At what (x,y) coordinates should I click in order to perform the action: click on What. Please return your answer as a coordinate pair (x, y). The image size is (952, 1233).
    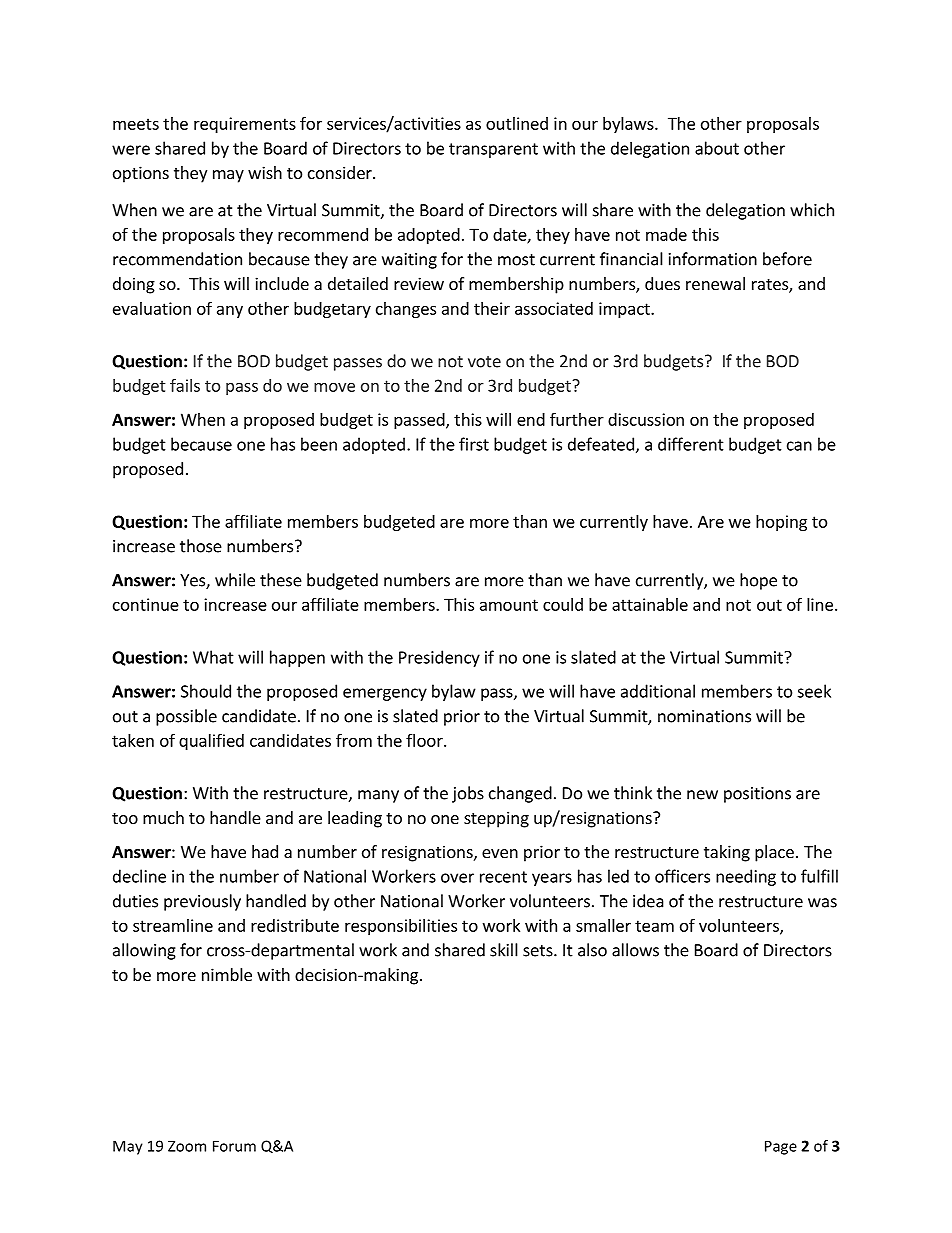
    Looking at the image, I should click on (213, 657).
